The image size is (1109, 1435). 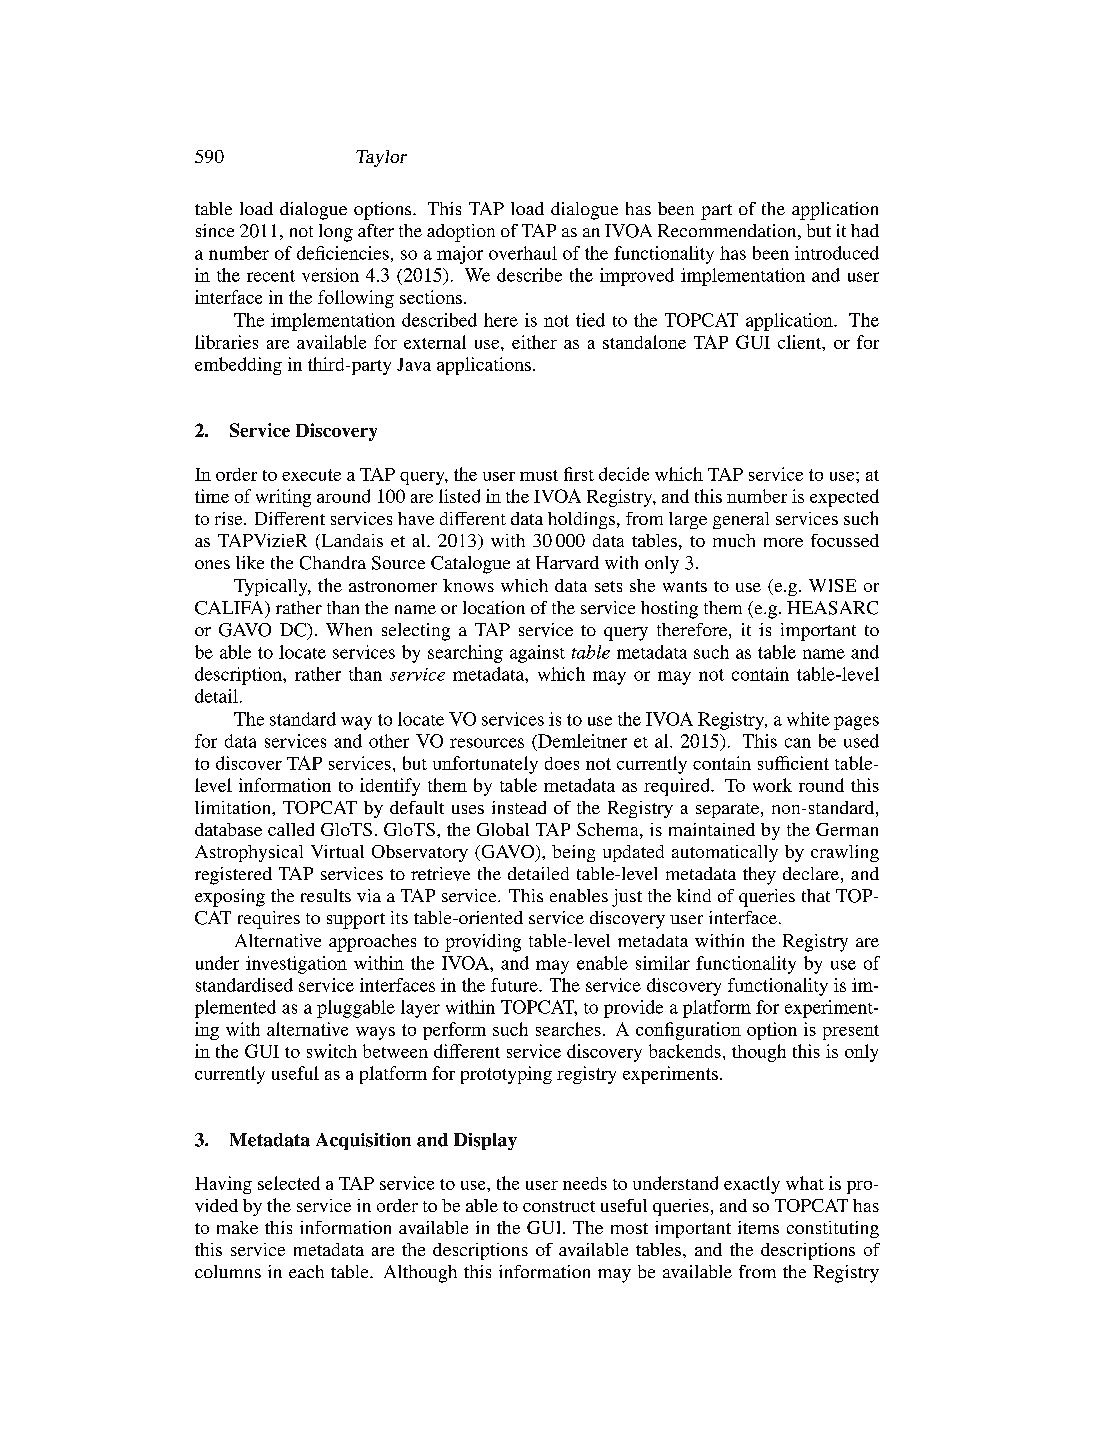 What do you see at coordinates (567, 562) in the page?
I see `Harvard` at bounding box center [567, 562].
